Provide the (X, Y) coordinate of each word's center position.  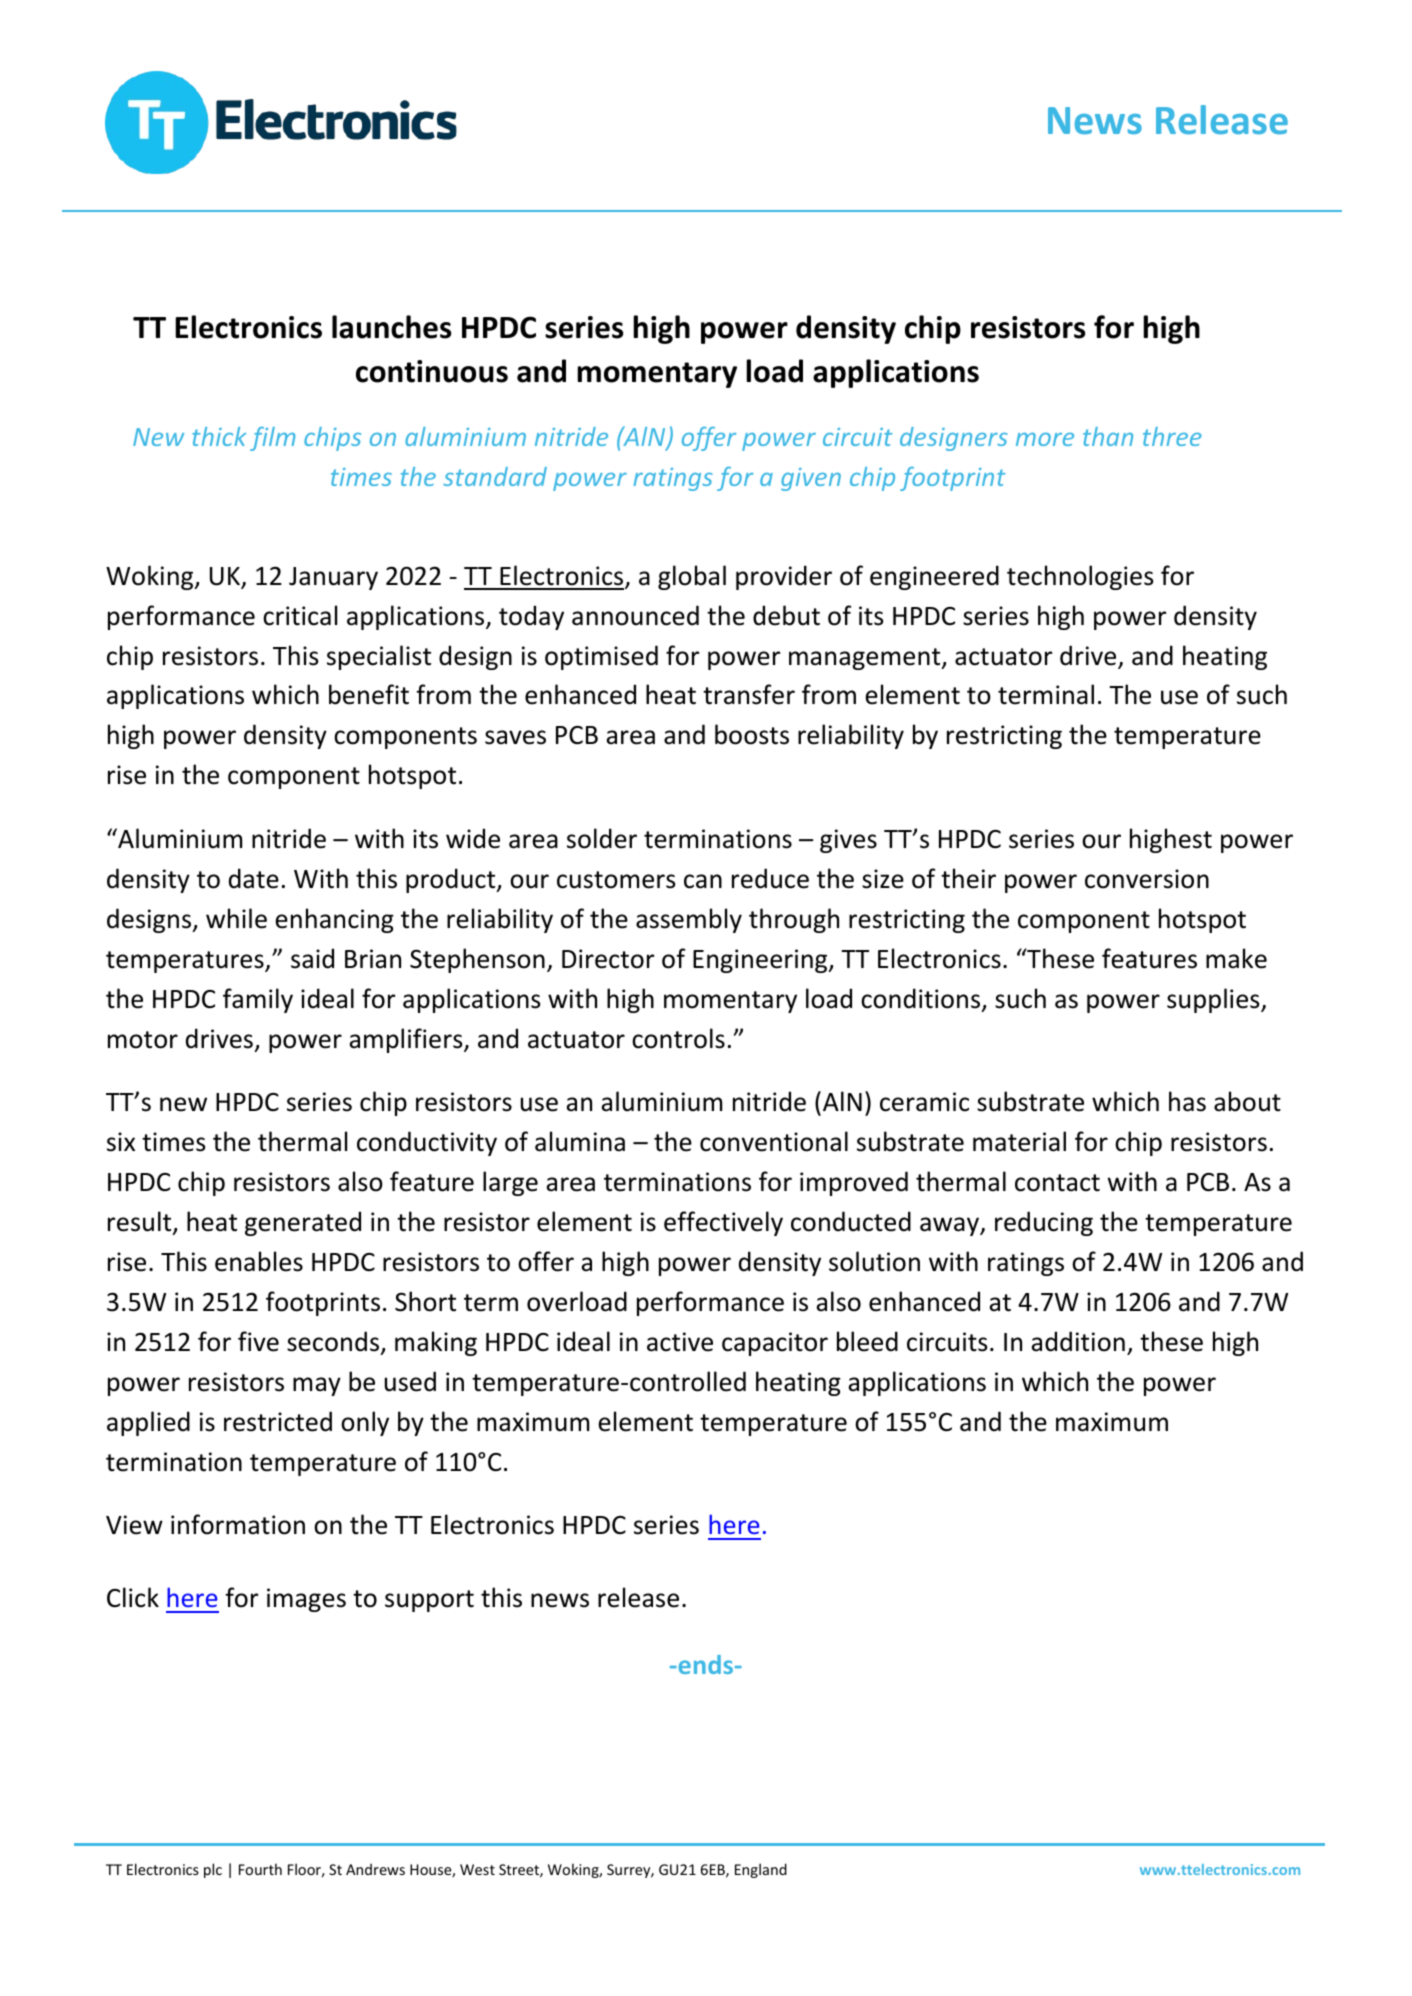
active (680, 1342)
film (272, 439)
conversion (1147, 879)
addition (1078, 1341)
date (254, 878)
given (811, 479)
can (703, 881)
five (258, 1341)
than (1108, 436)
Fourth (260, 1869)
